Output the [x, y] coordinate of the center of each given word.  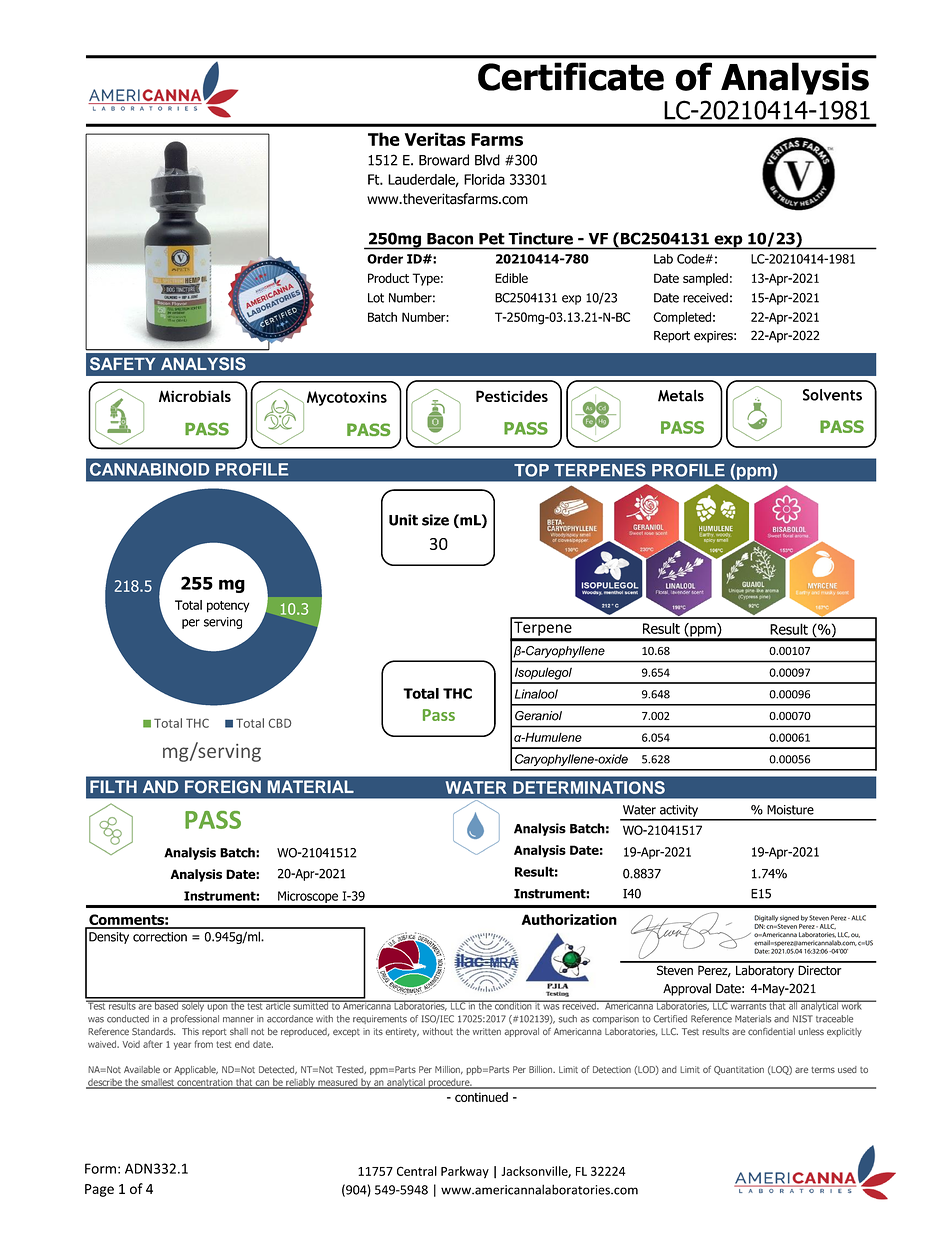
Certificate [571, 76]
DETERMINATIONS [589, 787]
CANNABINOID [149, 469]
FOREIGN [223, 786]
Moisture [790, 810]
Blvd [487, 160]
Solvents [832, 395]
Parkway [465, 1172]
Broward [444, 160]
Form [100, 1168]
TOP [531, 470]
